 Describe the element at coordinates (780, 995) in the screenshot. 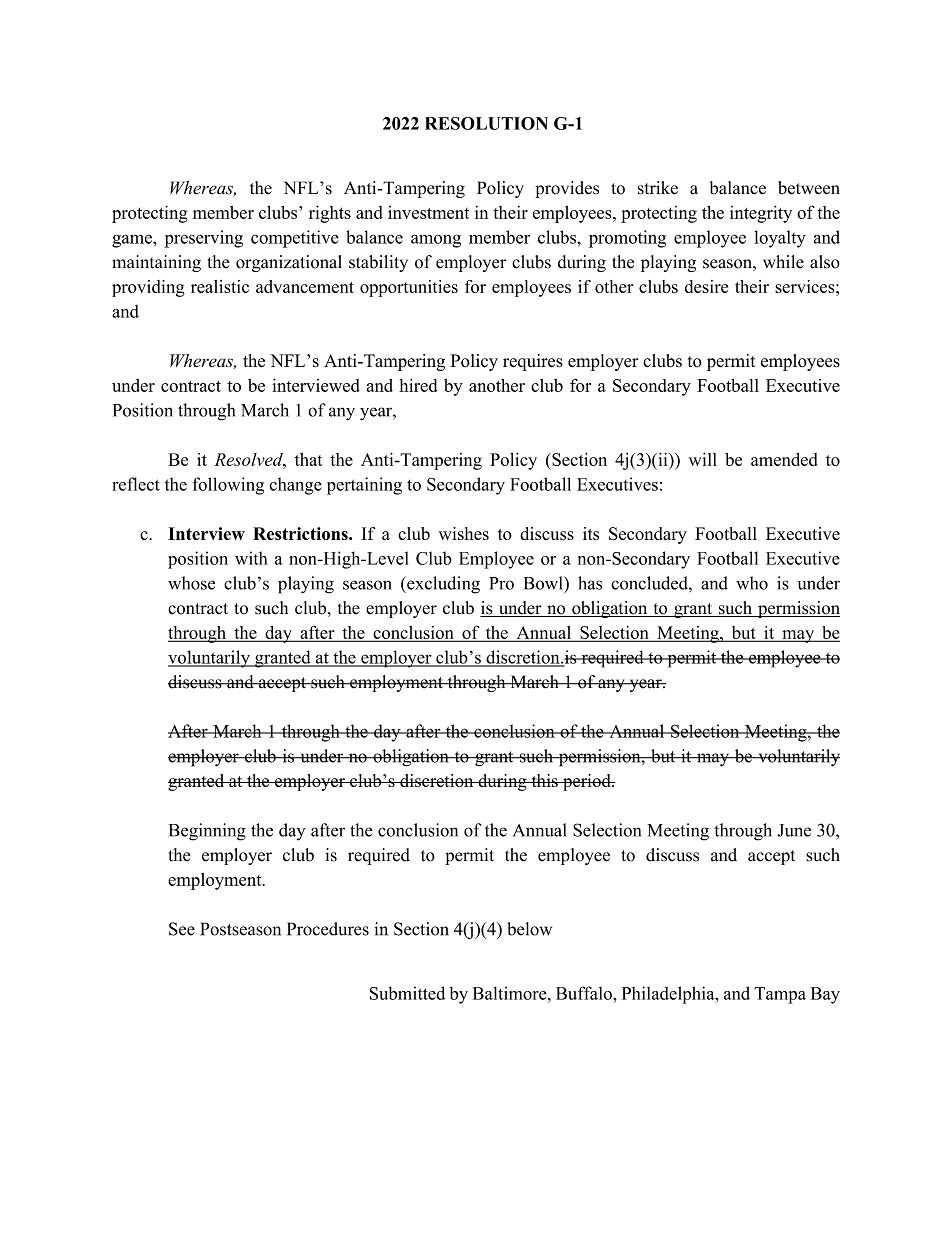

I see `Tampa` at that location.
